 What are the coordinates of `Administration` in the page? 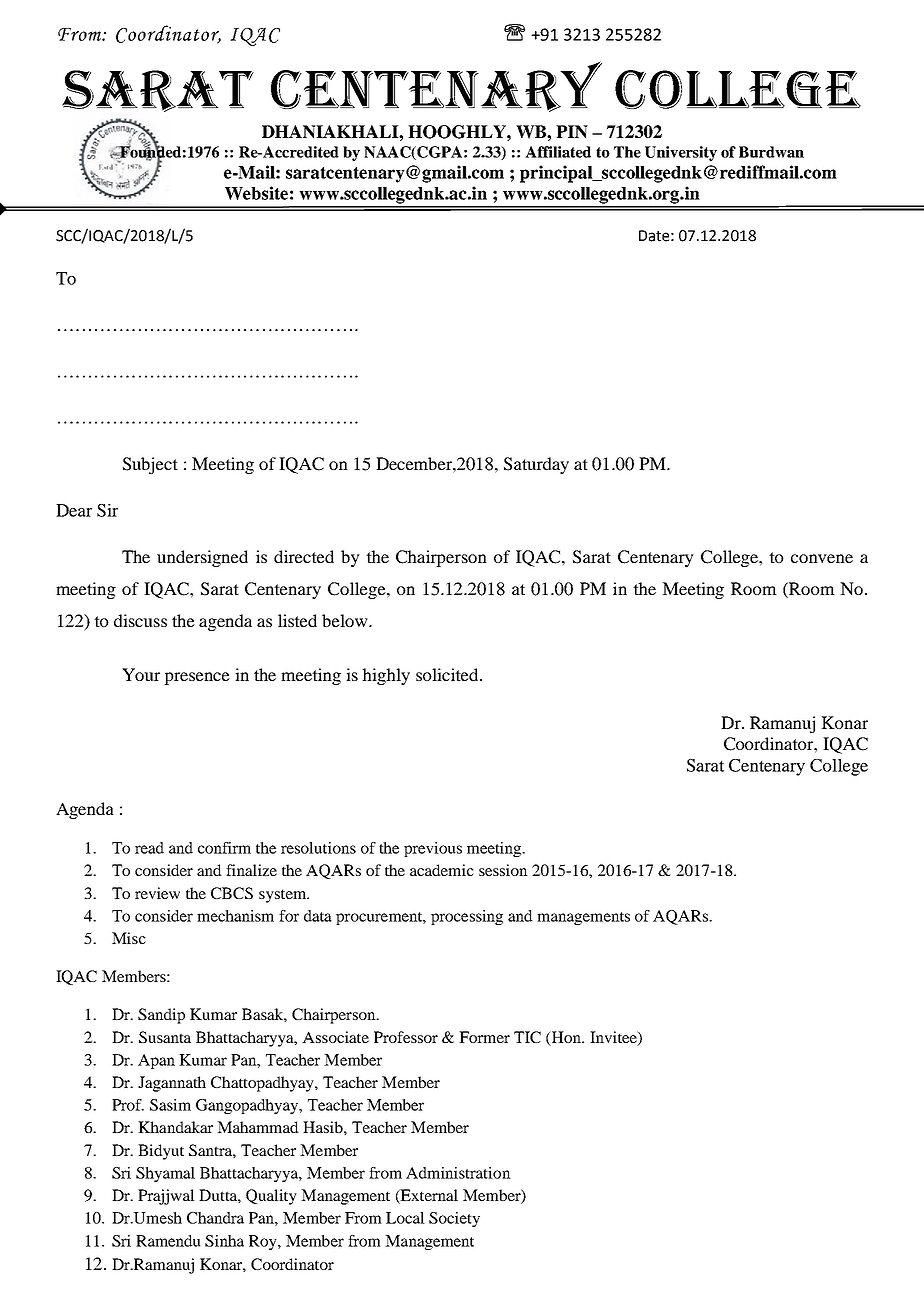 It's located at (458, 1173).
